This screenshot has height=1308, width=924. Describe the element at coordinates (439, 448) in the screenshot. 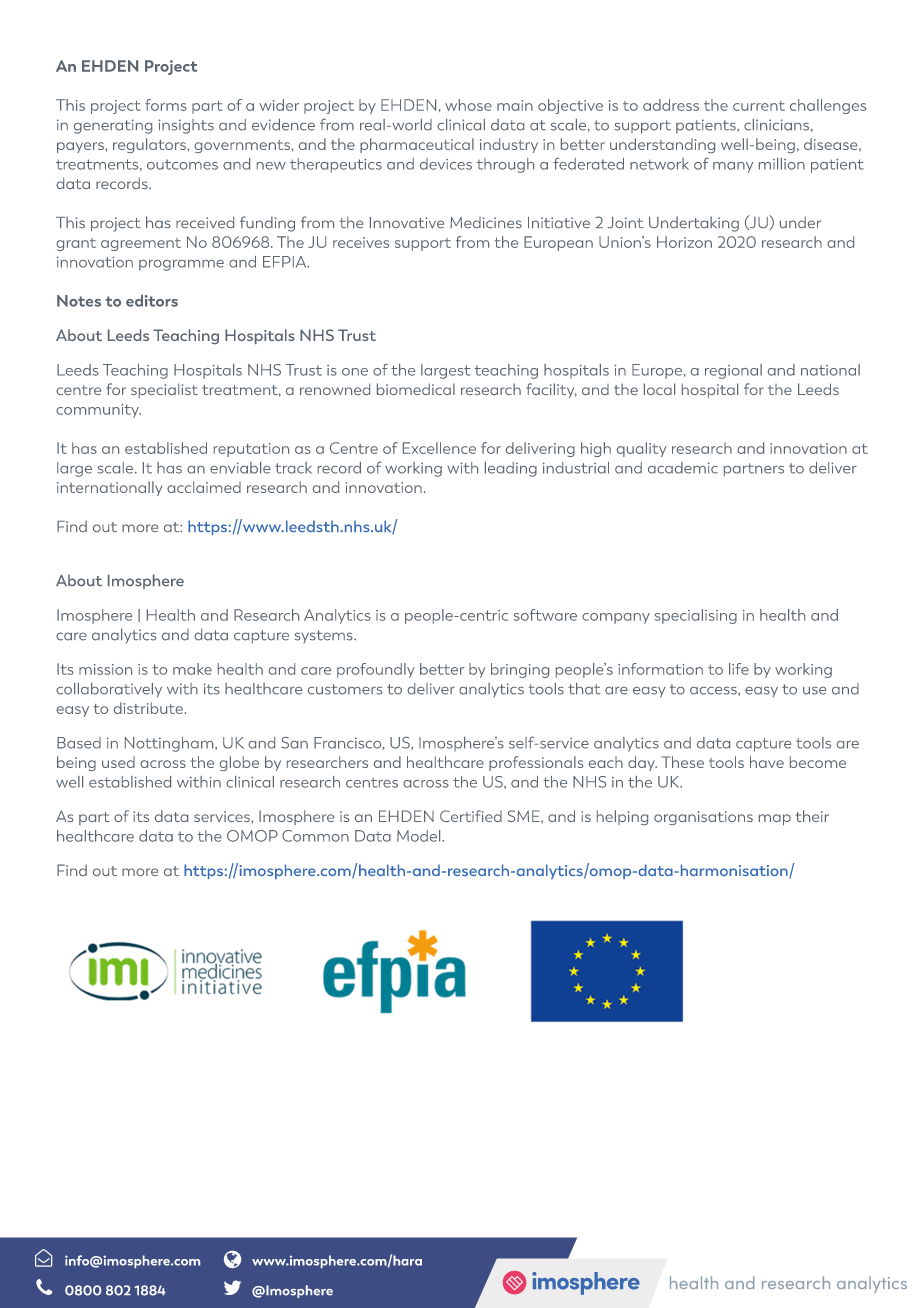

I see `Excellence` at that location.
